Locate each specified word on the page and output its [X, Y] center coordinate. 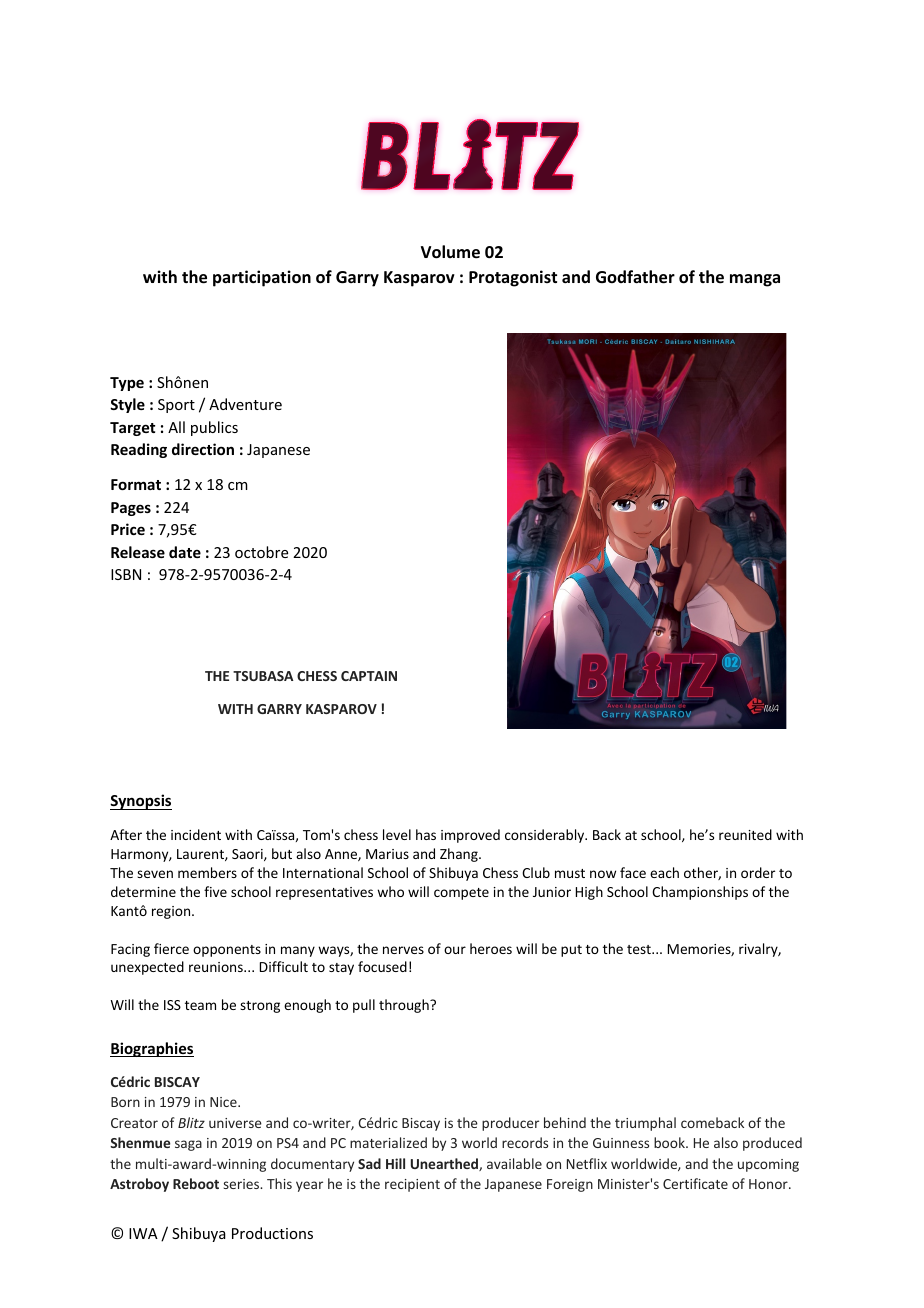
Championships [700, 893]
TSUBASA [263, 676]
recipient [412, 1185]
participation [262, 278]
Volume [450, 252]
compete [461, 894]
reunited [745, 834]
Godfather [635, 277]
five [215, 891]
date [185, 552]
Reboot [196, 1183]
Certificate [695, 1183]
